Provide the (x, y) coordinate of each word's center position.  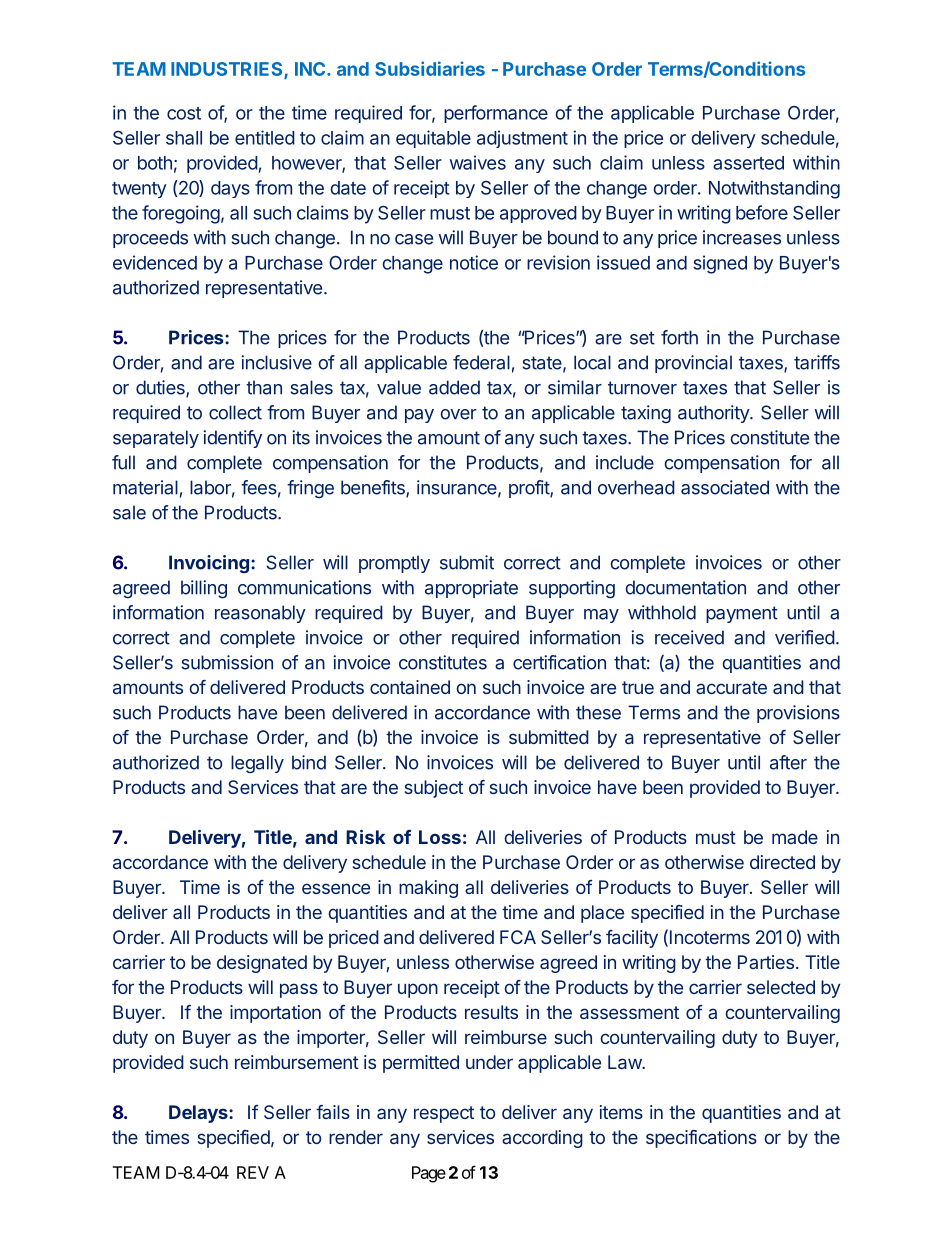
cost (184, 113)
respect (444, 1114)
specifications (701, 1139)
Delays (199, 1114)
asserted (748, 163)
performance (496, 114)
